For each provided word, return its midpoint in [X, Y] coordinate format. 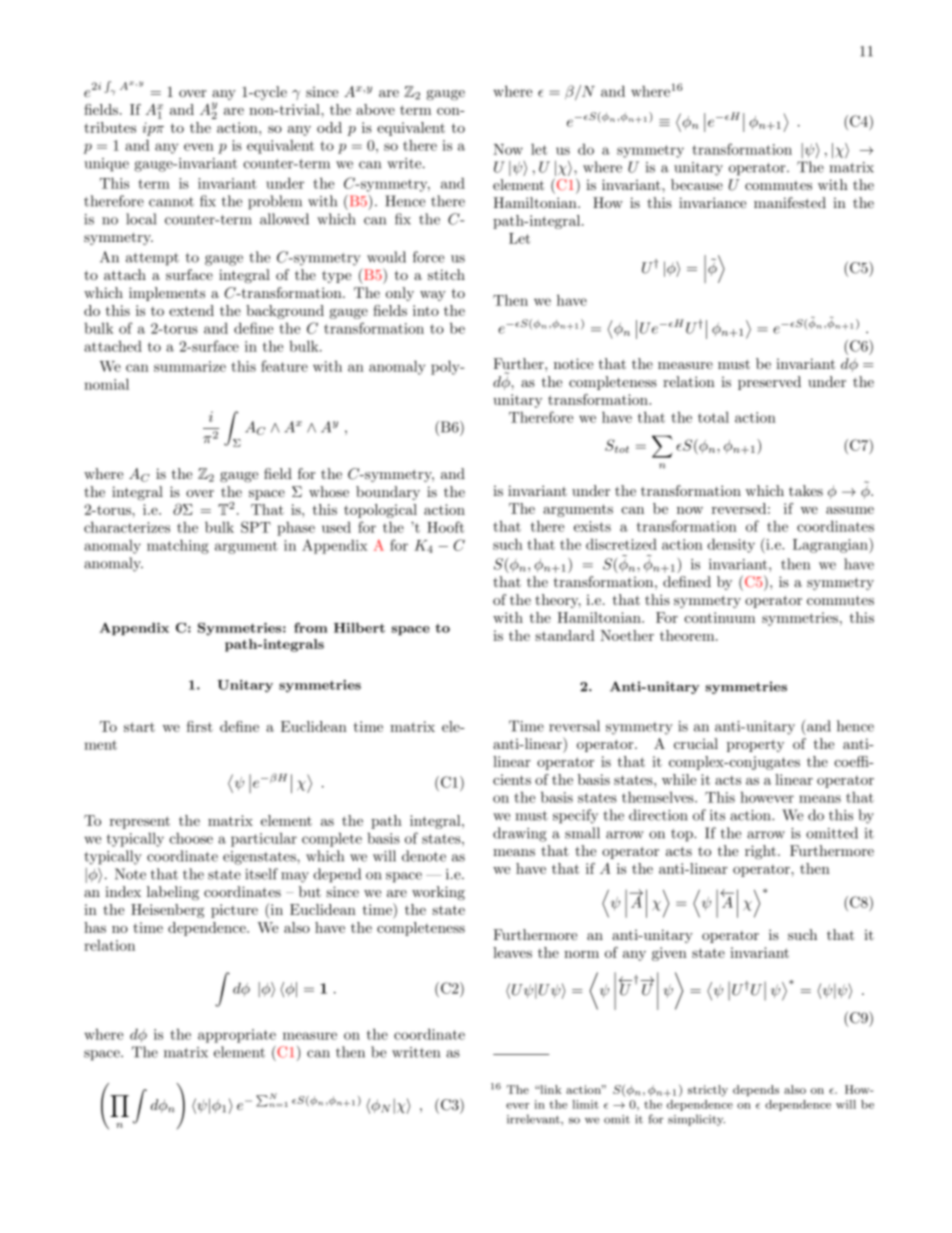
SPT [256, 527]
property [755, 745]
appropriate [237, 1036]
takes [806, 490]
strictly [708, 1091]
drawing [520, 834]
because [697, 184]
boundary [388, 493]
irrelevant [534, 1119]
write [404, 163]
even [199, 147]
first [200, 726]
